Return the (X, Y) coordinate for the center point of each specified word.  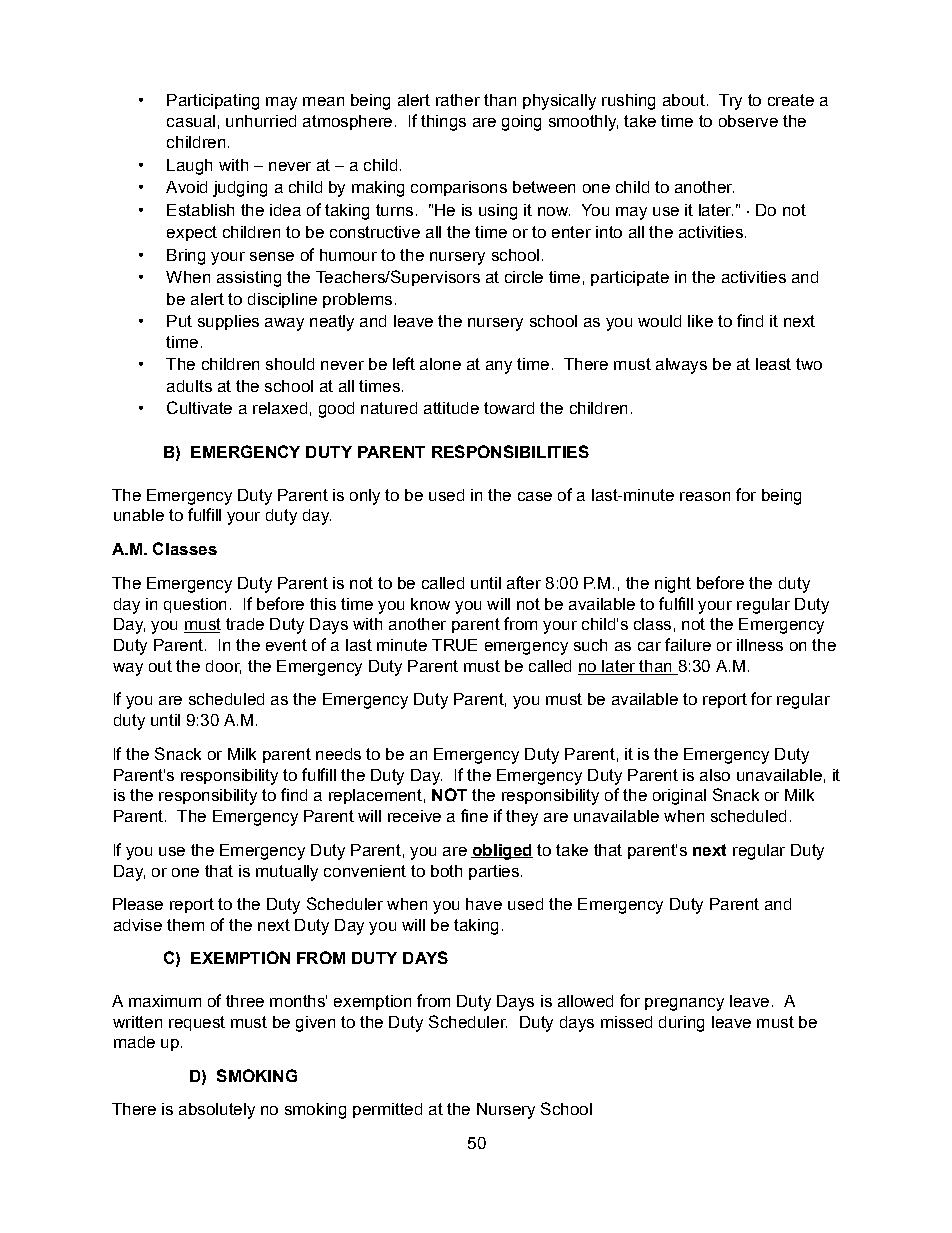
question (195, 605)
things (443, 123)
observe (748, 121)
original (679, 797)
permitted (387, 1110)
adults (189, 386)
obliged (502, 852)
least (773, 364)
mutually (287, 873)
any (499, 367)
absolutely (217, 1111)
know (430, 604)
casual (191, 121)
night (673, 585)
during (681, 1024)
